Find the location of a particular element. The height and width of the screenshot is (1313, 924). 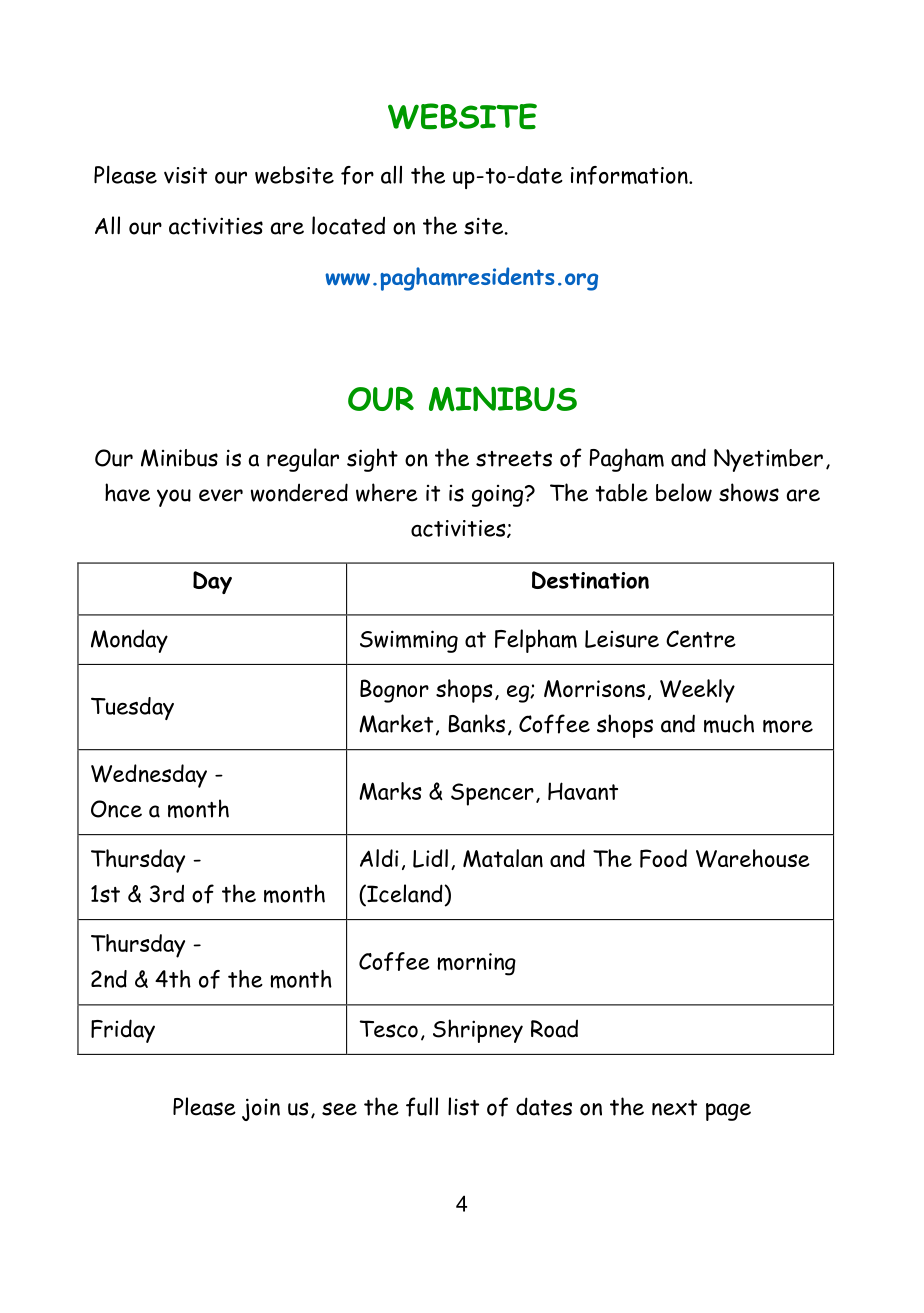

join is located at coordinates (261, 1109).
